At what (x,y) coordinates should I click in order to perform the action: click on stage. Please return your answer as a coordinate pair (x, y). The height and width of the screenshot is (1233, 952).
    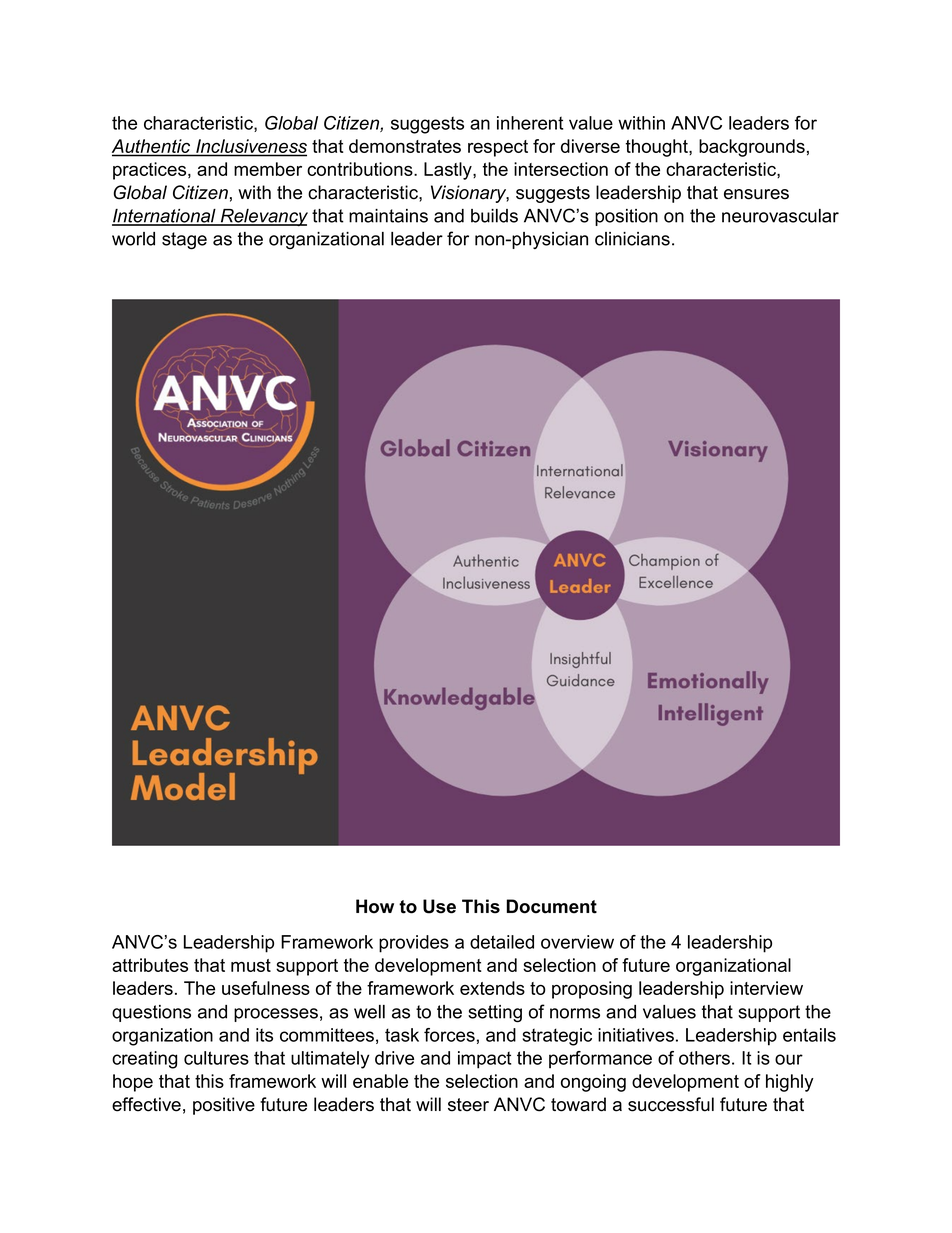
    Looking at the image, I should click on (184, 241).
